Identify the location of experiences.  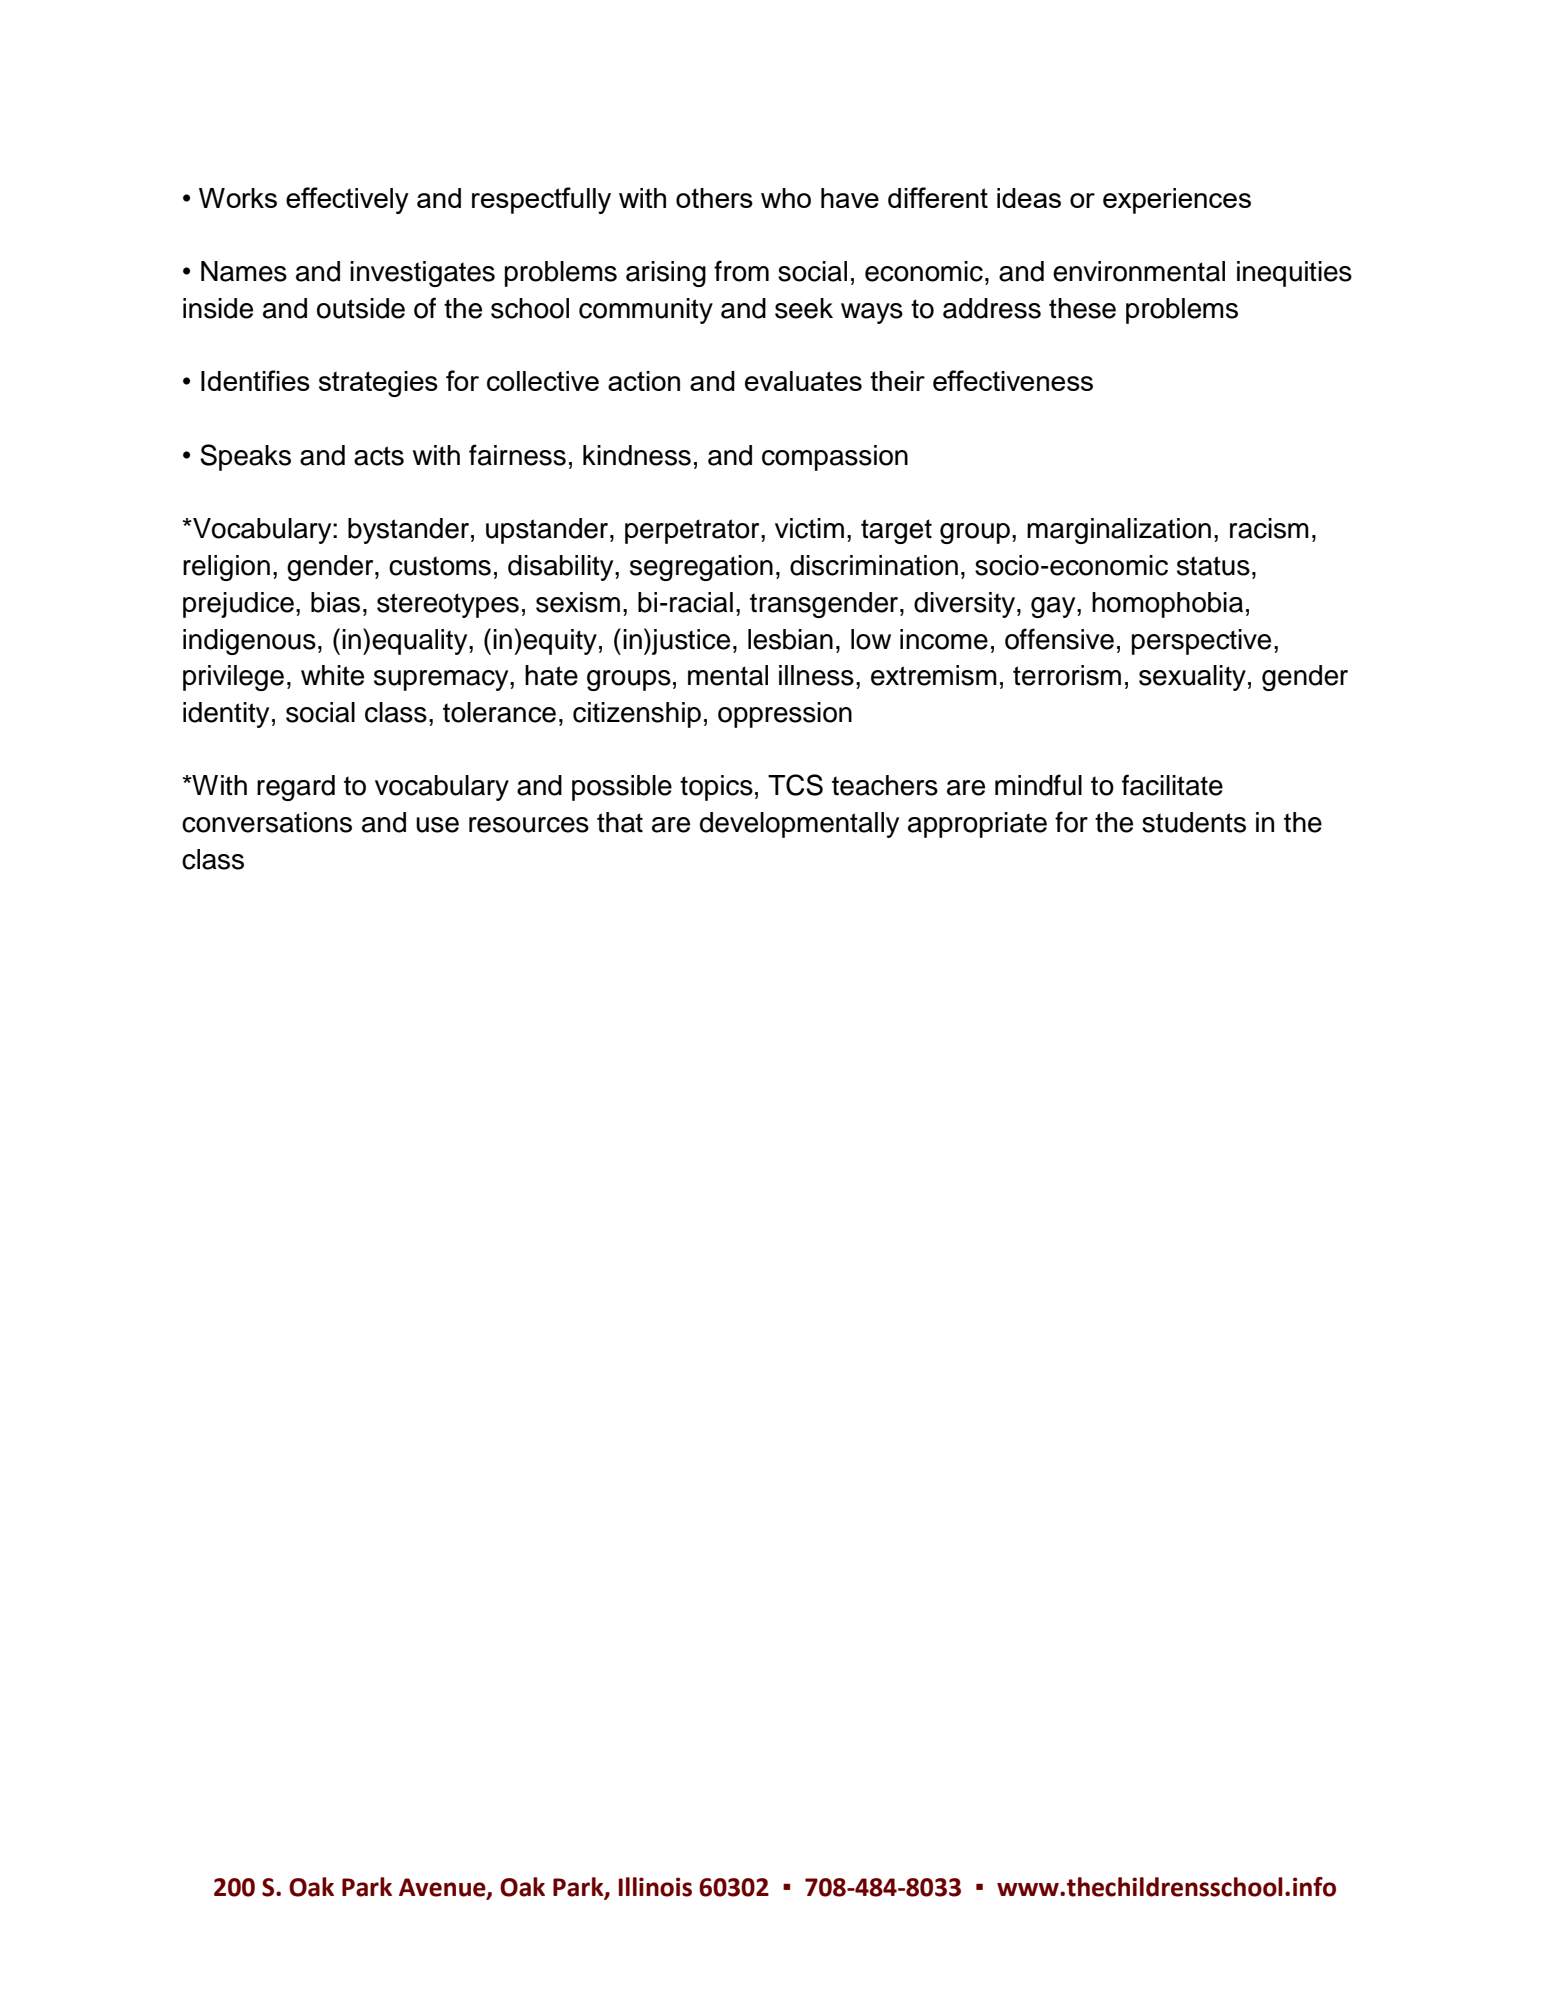
(1177, 201).
